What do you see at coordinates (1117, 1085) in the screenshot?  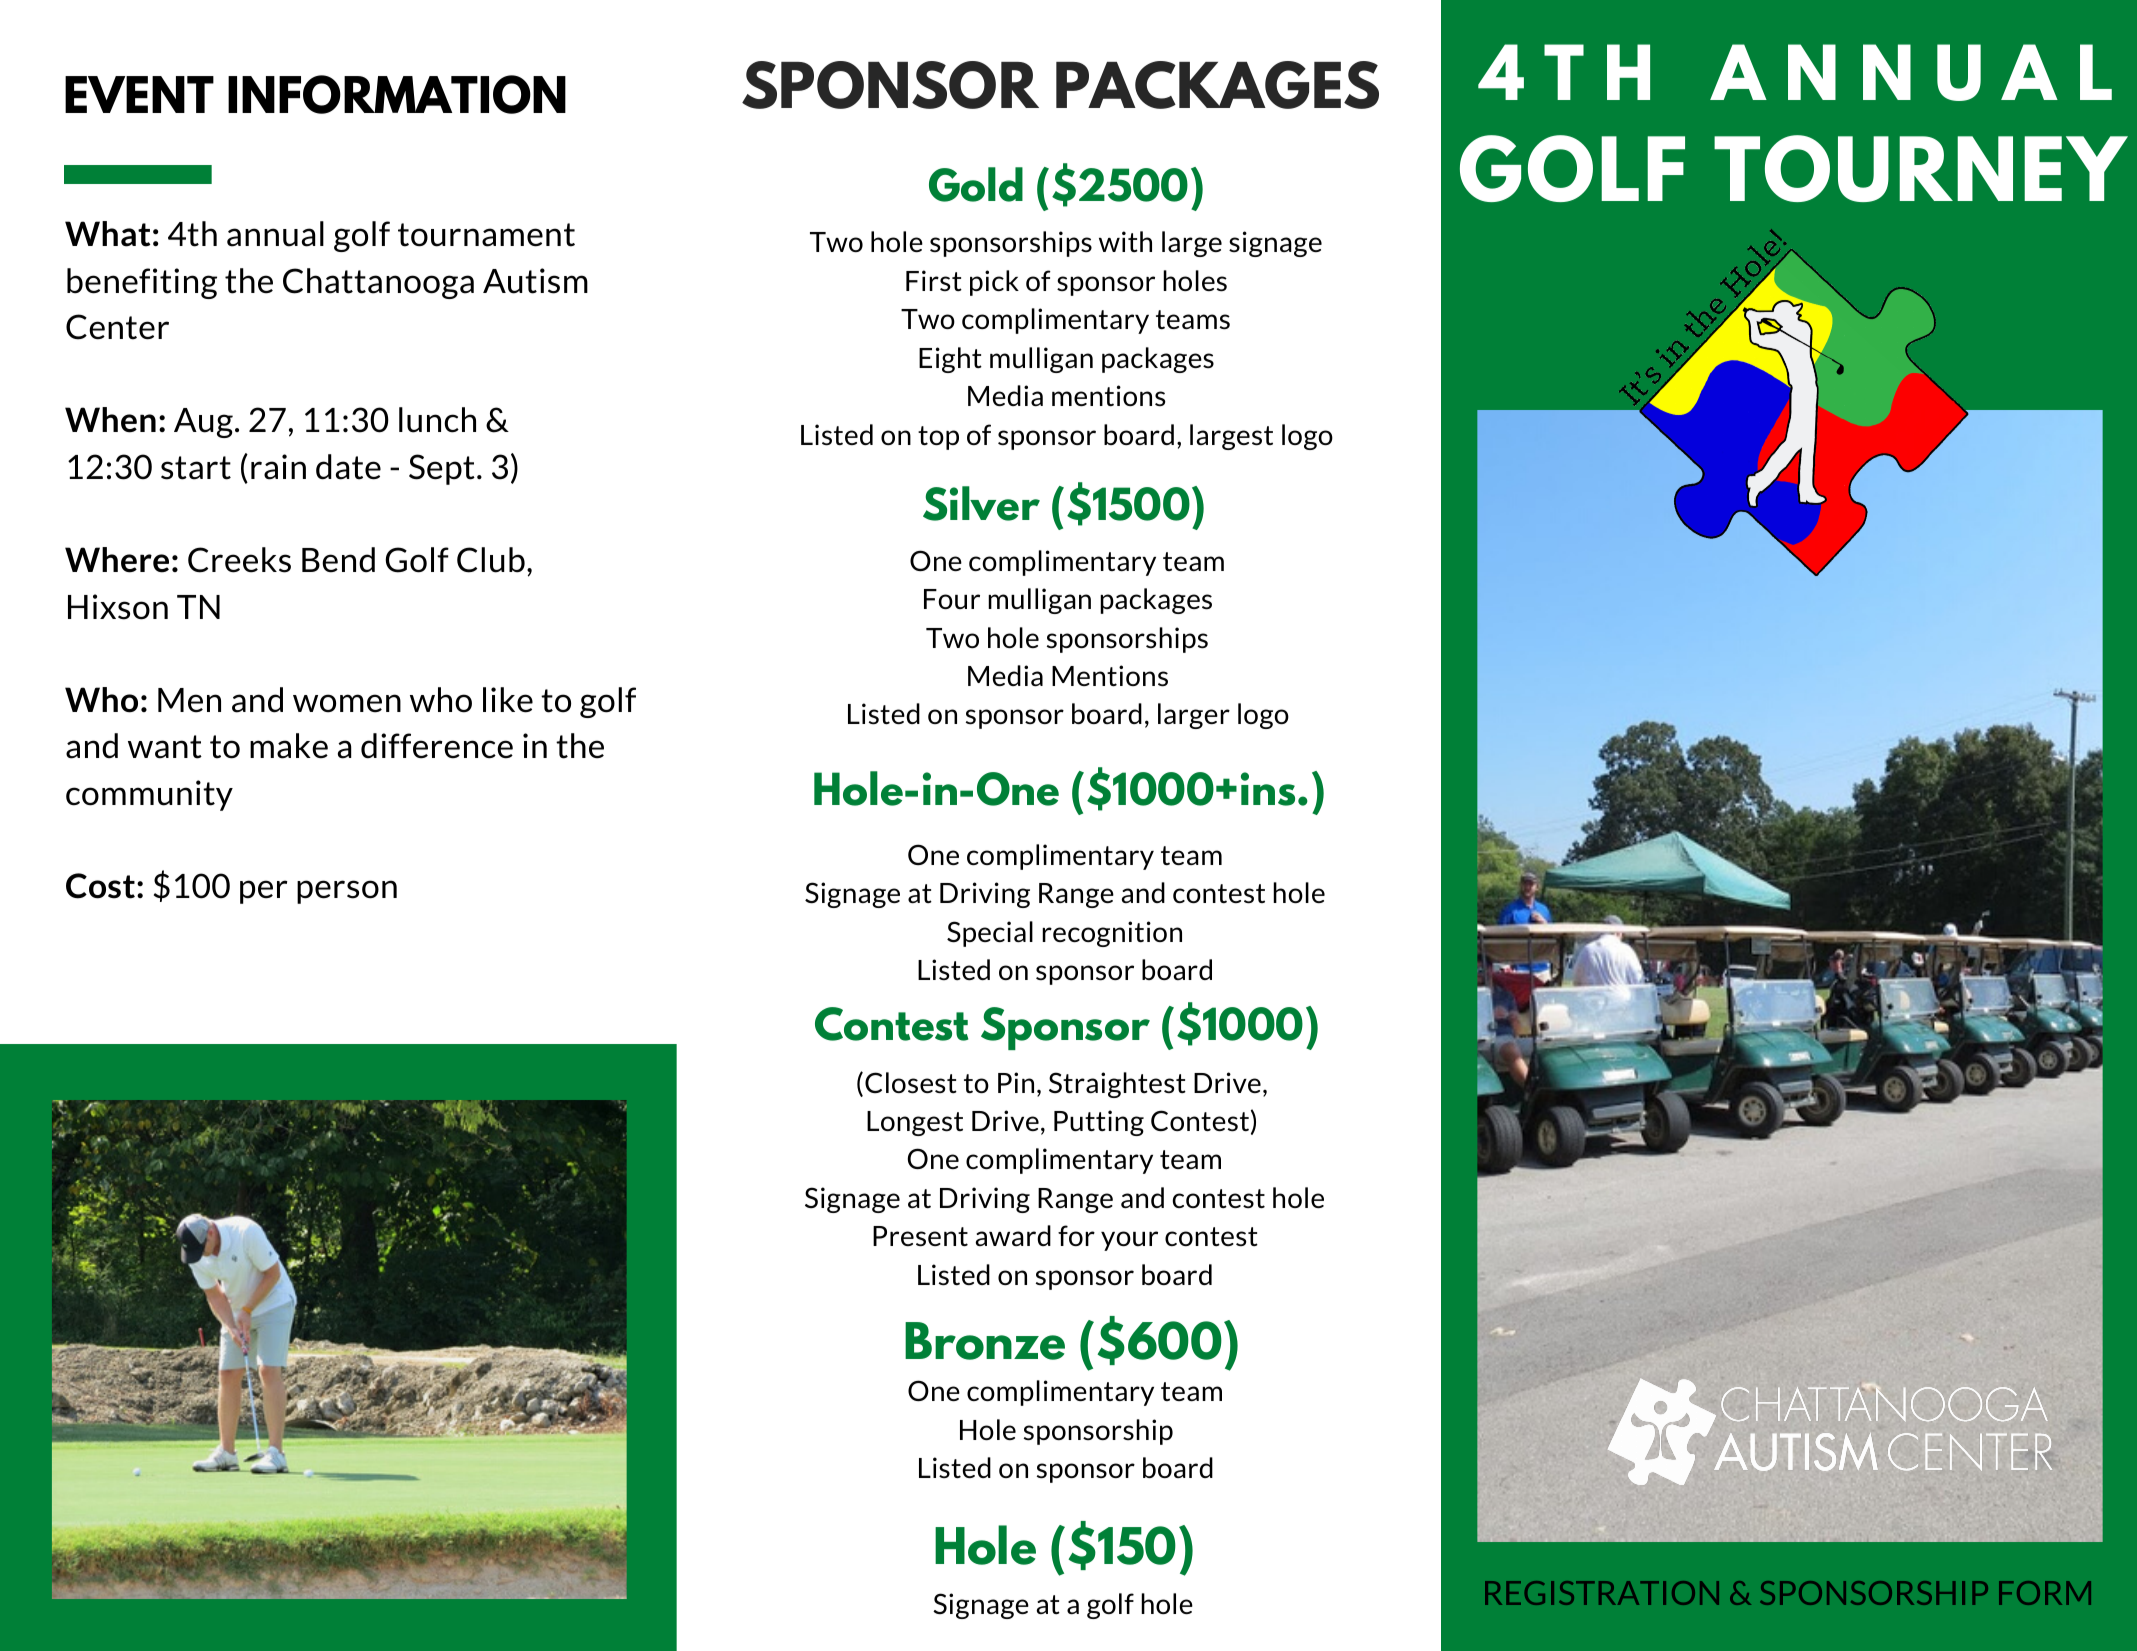 I see `Straightest` at bounding box center [1117, 1085].
